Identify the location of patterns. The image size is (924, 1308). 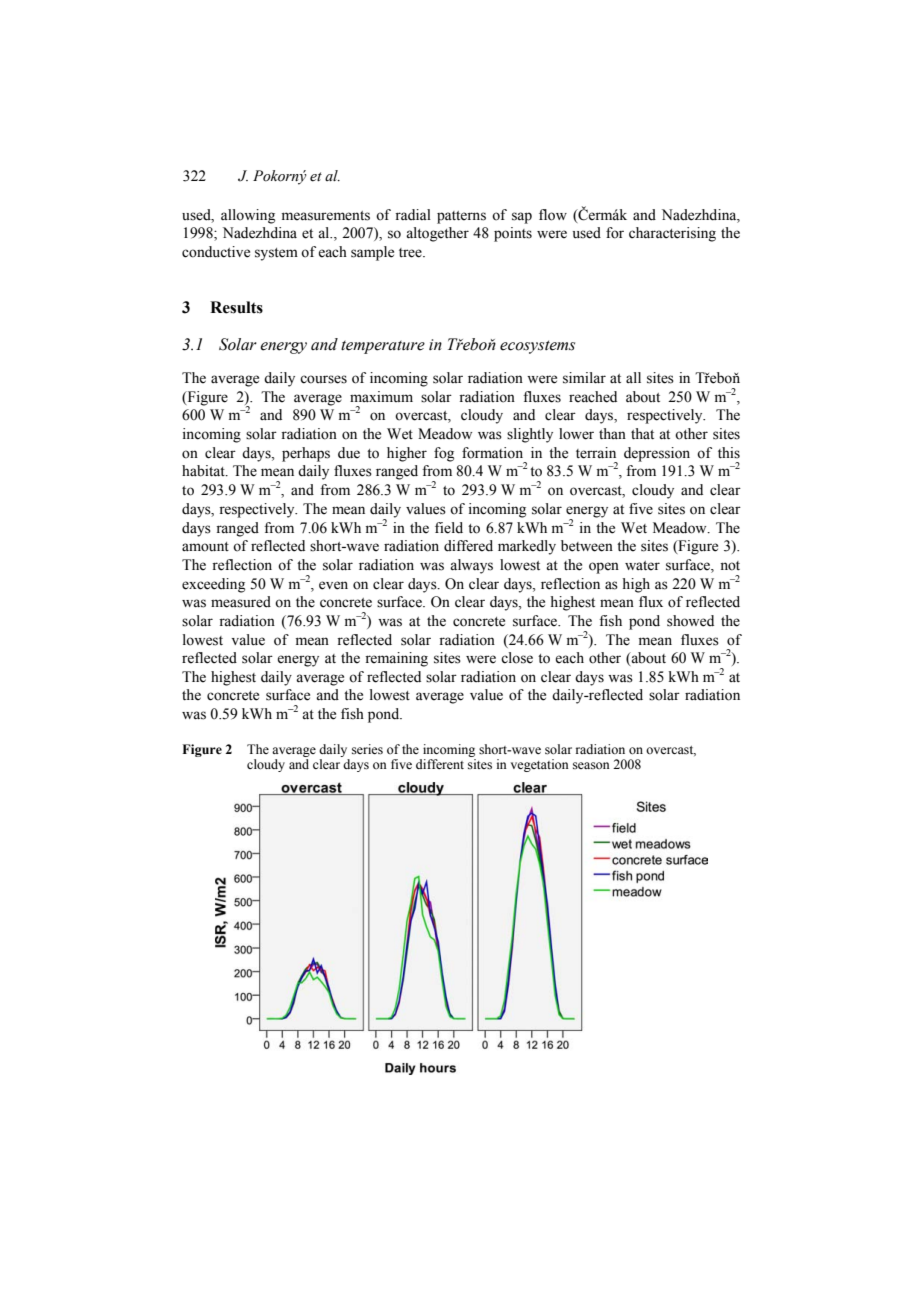
(461, 217).
